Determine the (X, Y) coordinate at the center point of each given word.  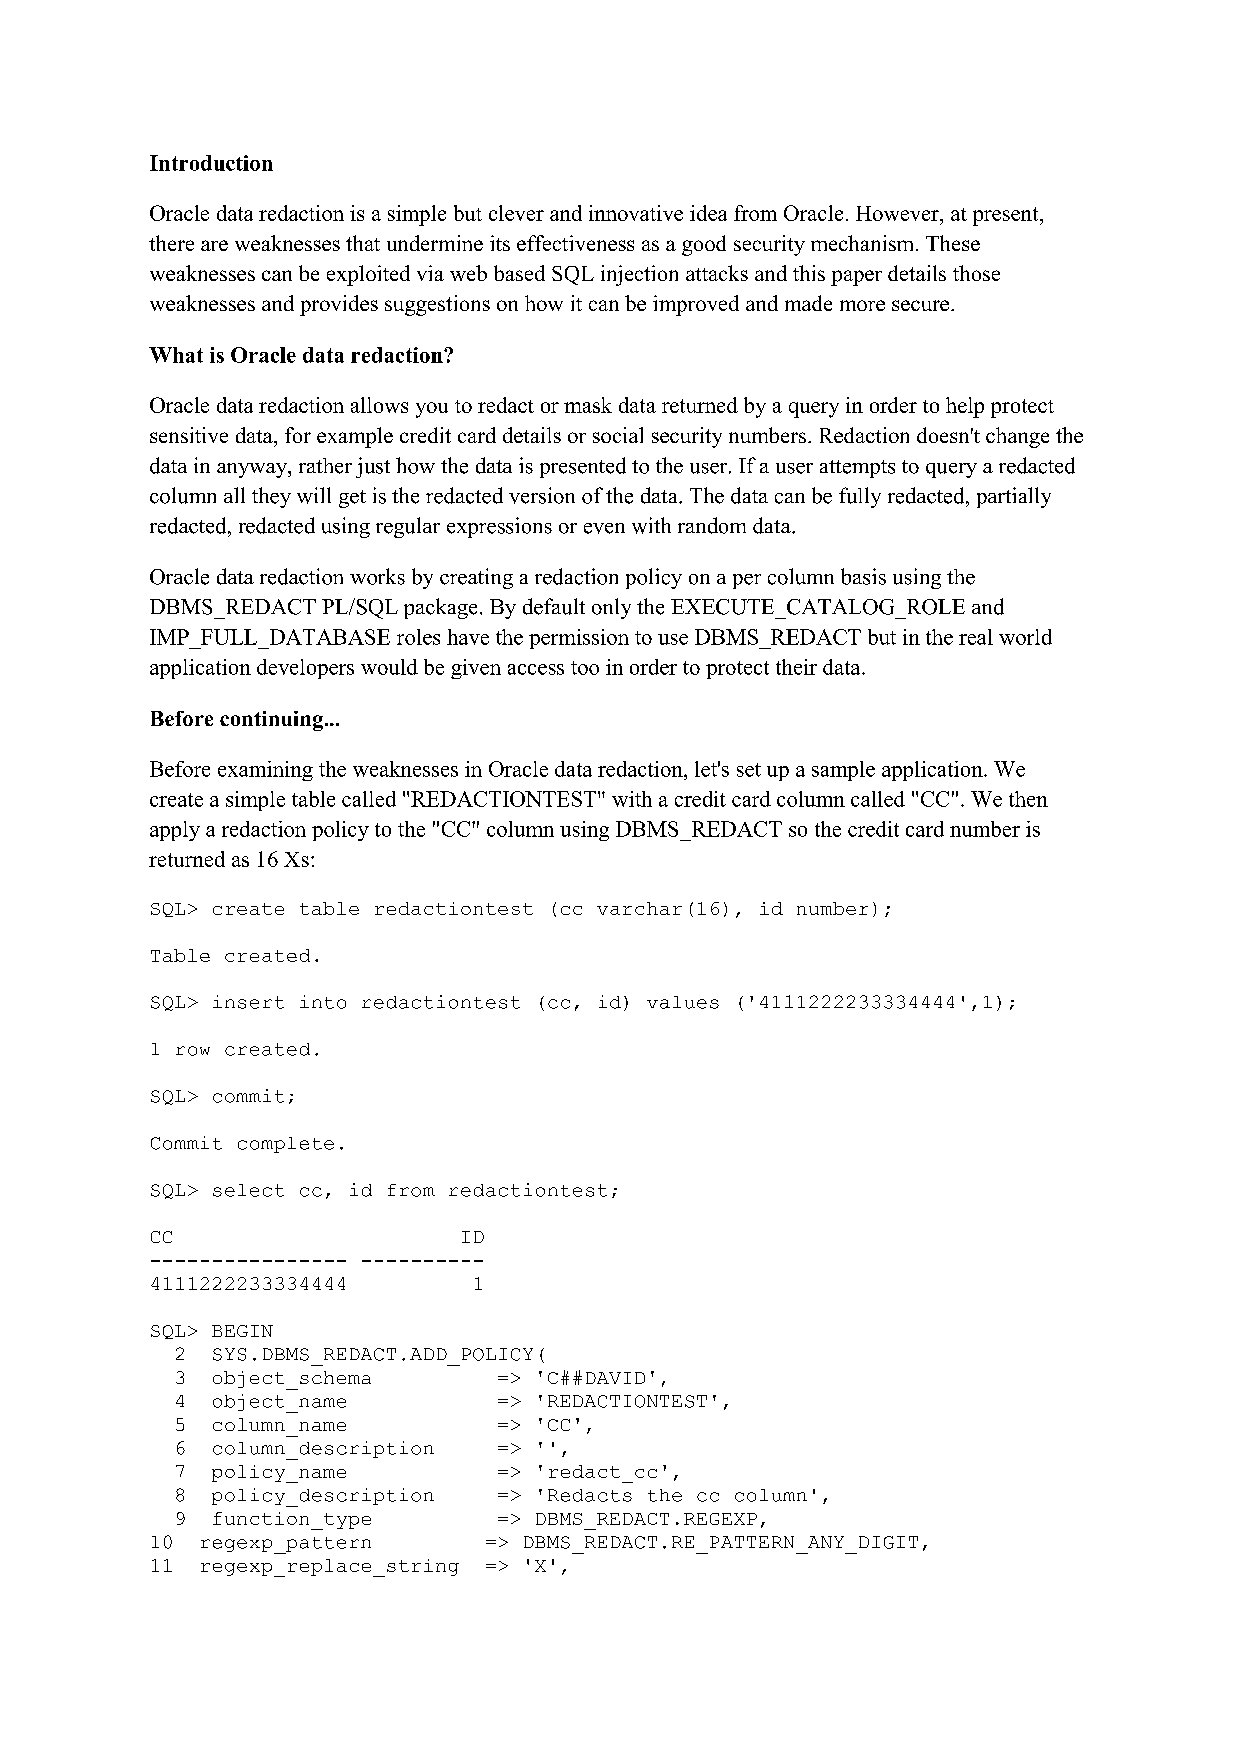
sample (843, 771)
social (618, 435)
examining (265, 771)
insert (248, 1002)
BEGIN (242, 1331)
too (585, 668)
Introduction (211, 163)
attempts (857, 469)
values (683, 1002)
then (1028, 799)
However (898, 213)
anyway (253, 470)
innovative (636, 213)
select (248, 1190)
